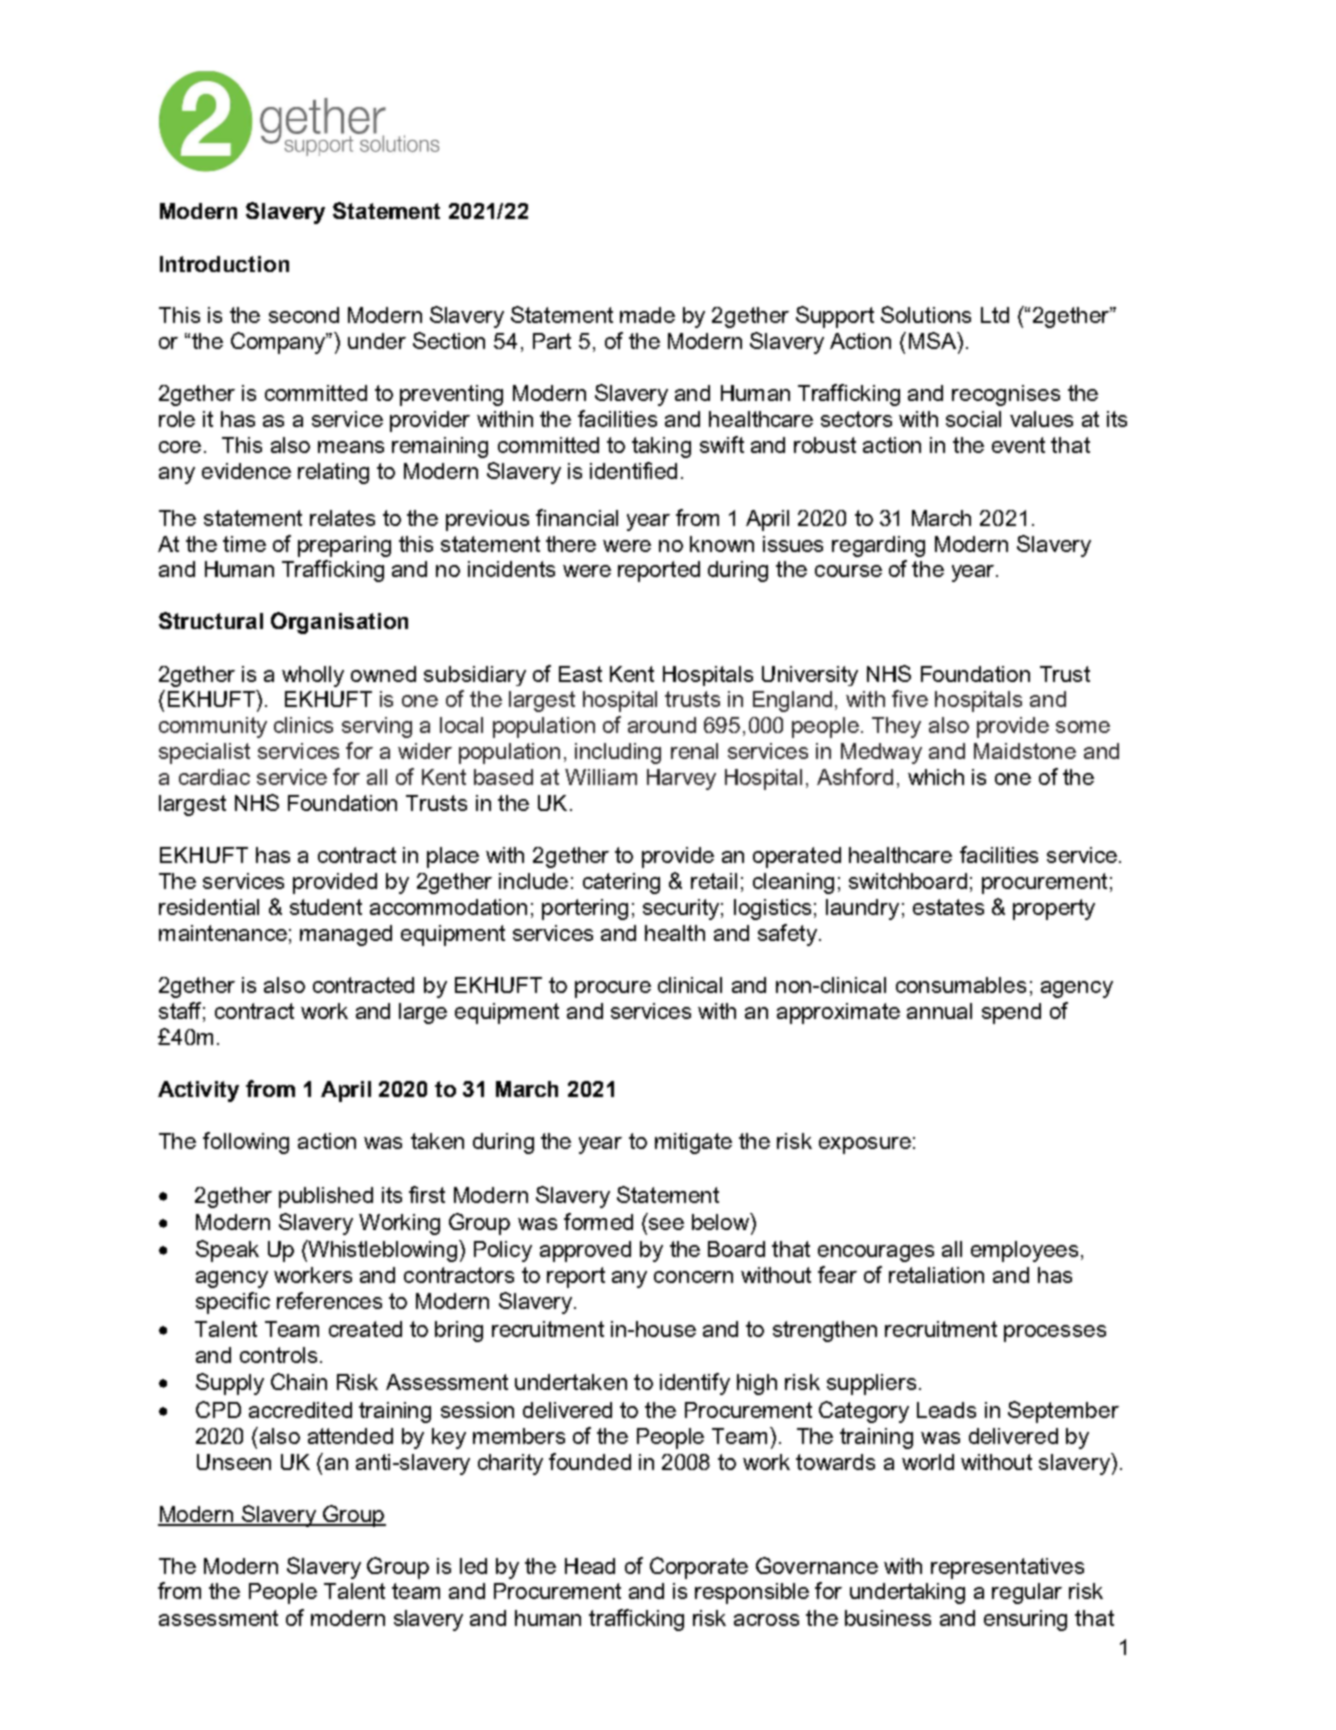  Describe the element at coordinates (647, 315) in the screenshot. I see `made` at that location.
